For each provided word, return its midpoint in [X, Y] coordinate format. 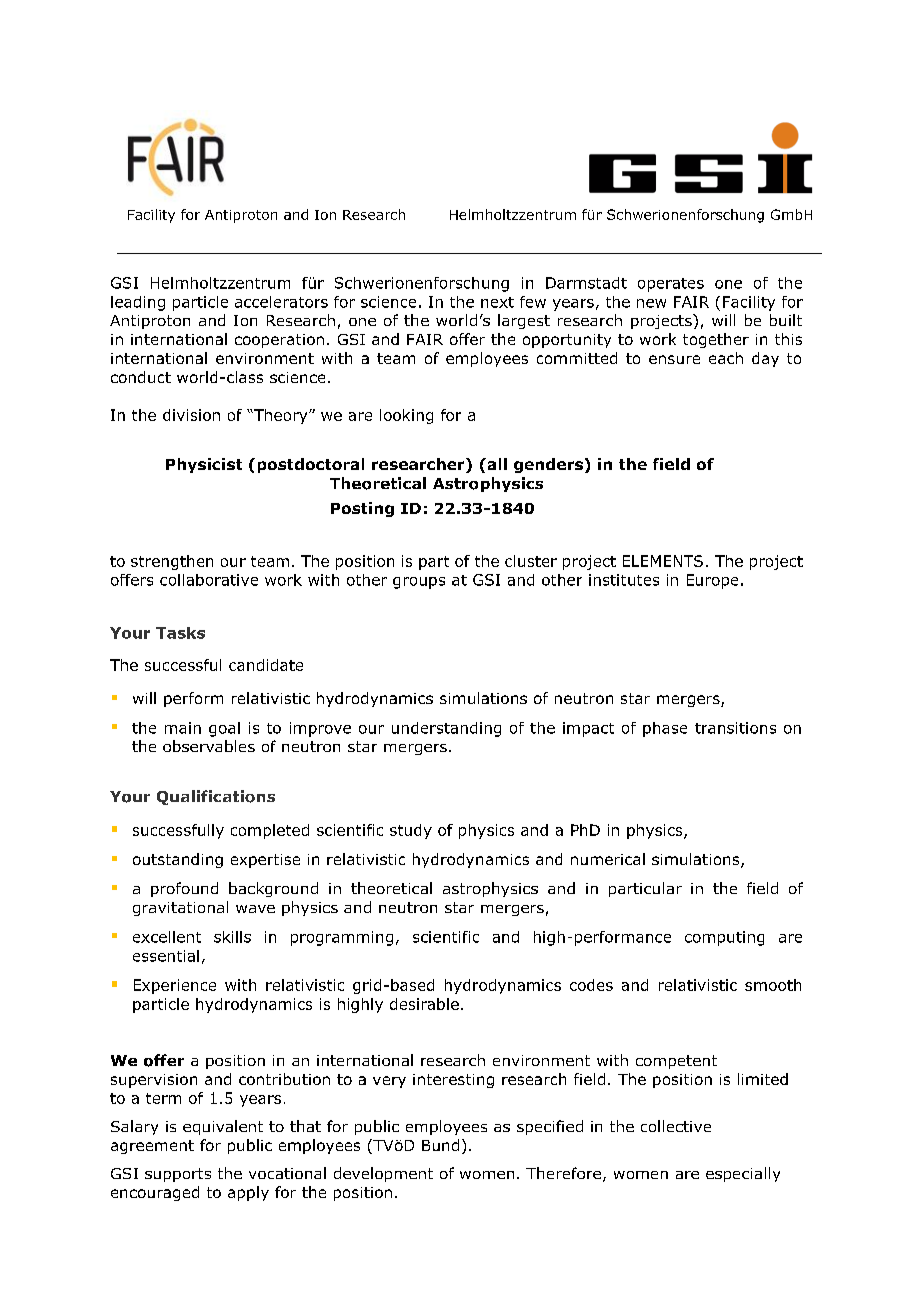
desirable [424, 1004]
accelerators [281, 302]
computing [724, 938]
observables [209, 746]
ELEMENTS [663, 561]
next [497, 302]
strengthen [172, 562]
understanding [446, 729]
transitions [735, 728]
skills [232, 937]
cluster [531, 561]
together [716, 340]
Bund [440, 1145]
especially [743, 1174]
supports [178, 1175]
